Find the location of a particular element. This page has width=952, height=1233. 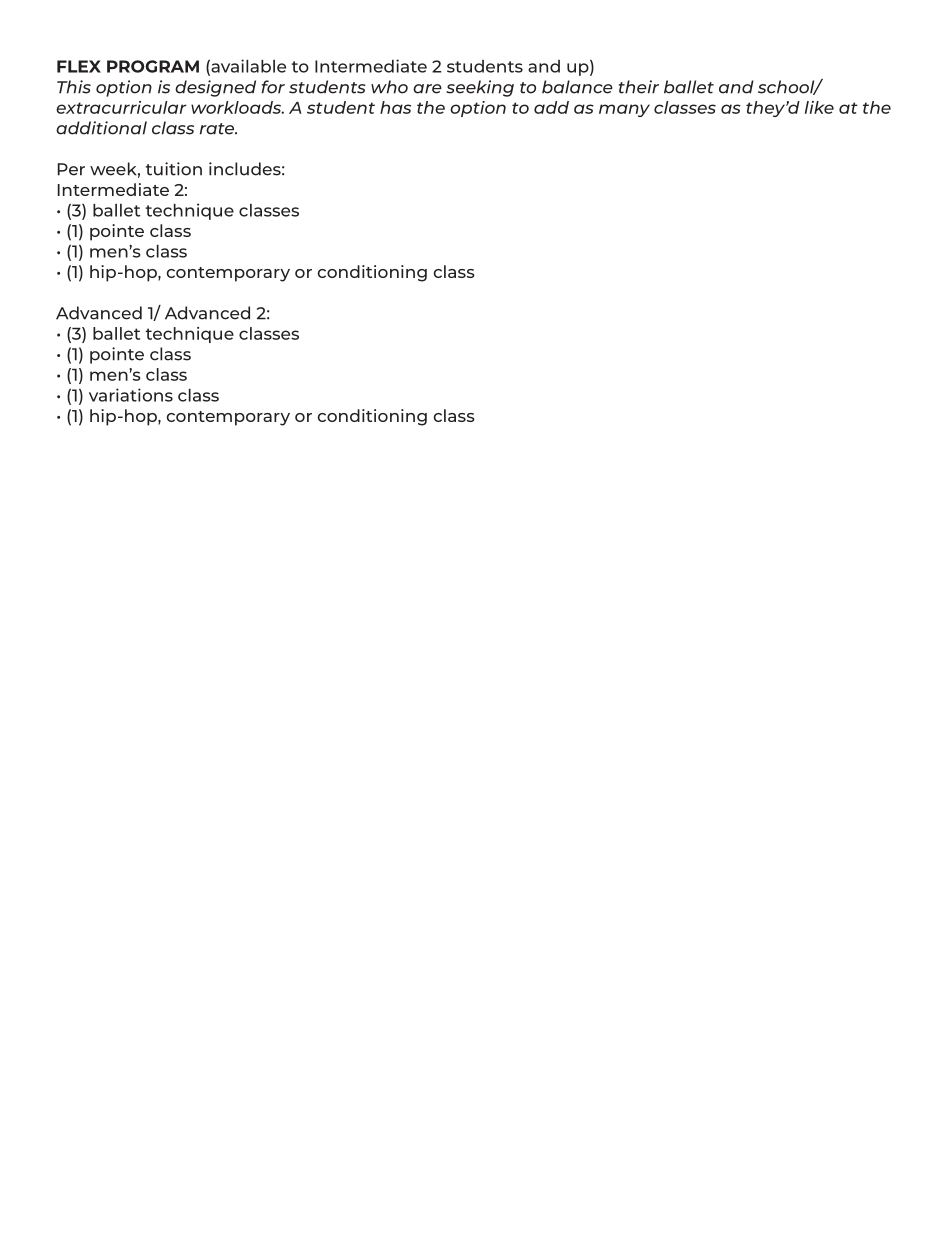

additional is located at coordinates (101, 128).
